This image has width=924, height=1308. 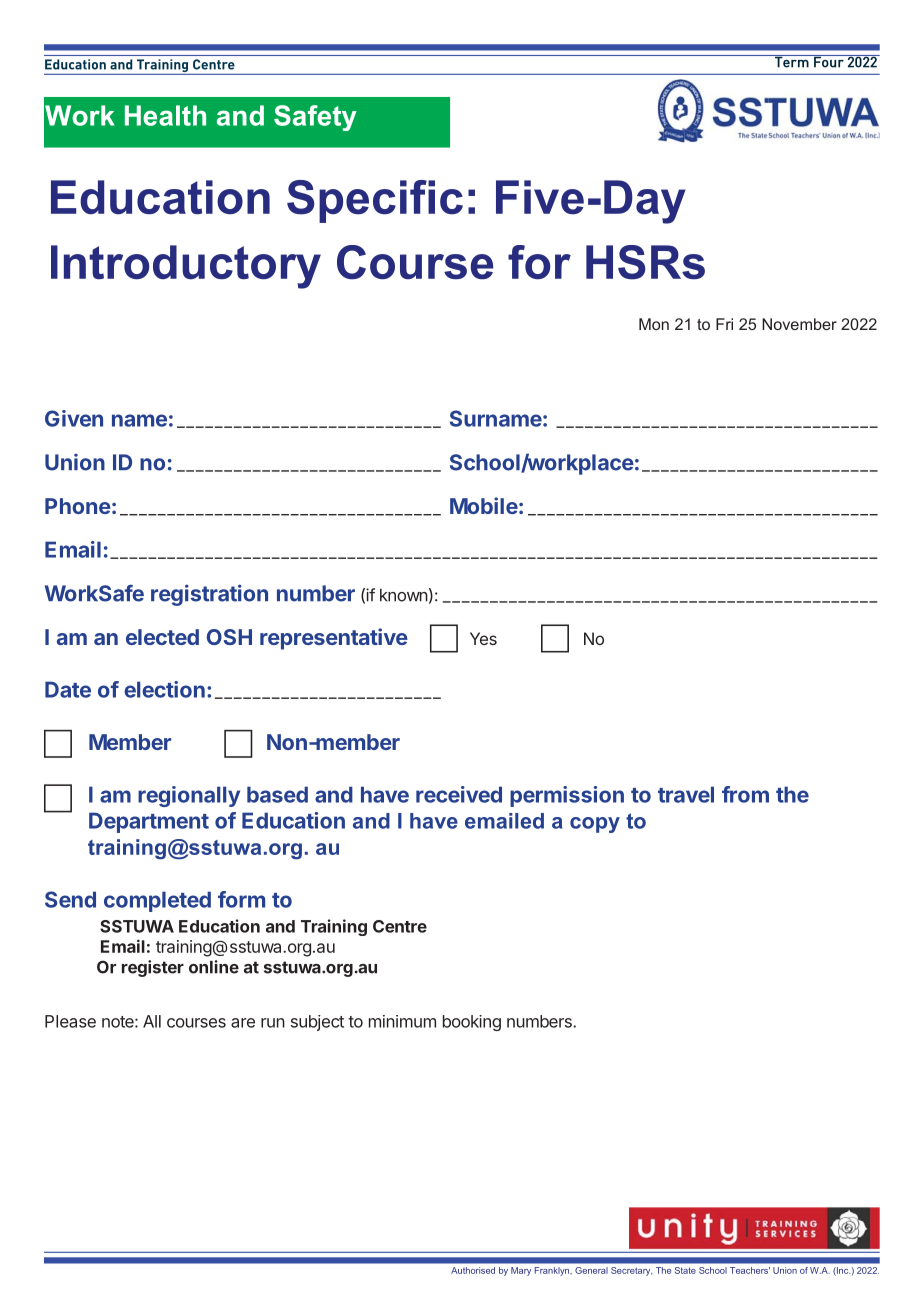 What do you see at coordinates (375, 201) in the image?
I see `Specific` at bounding box center [375, 201].
